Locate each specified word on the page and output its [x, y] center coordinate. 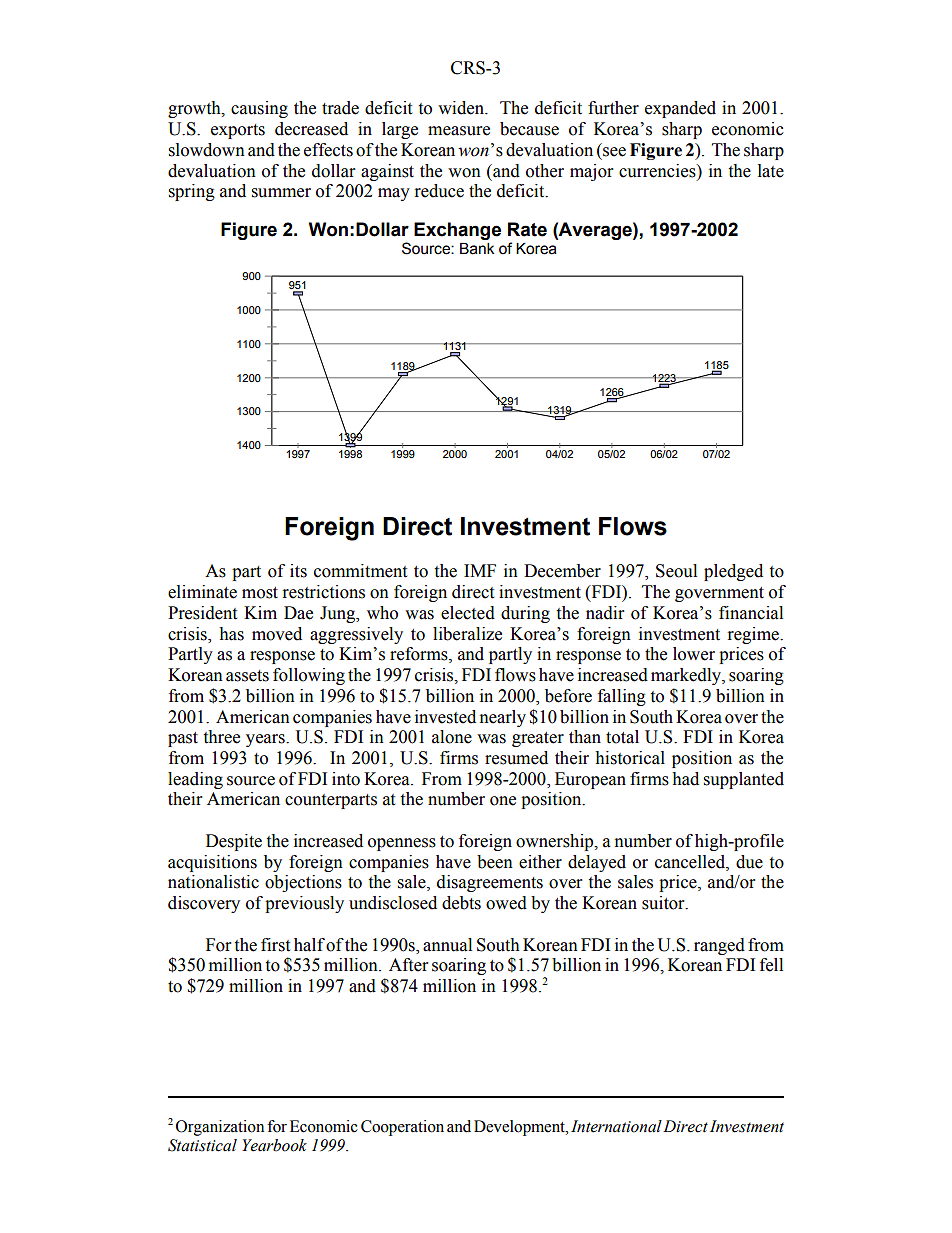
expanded [680, 109]
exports [238, 131]
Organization [220, 1128]
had [685, 779]
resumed [516, 758]
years [266, 740]
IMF [480, 570]
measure [459, 131]
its [298, 571]
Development [521, 1128]
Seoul [676, 571]
